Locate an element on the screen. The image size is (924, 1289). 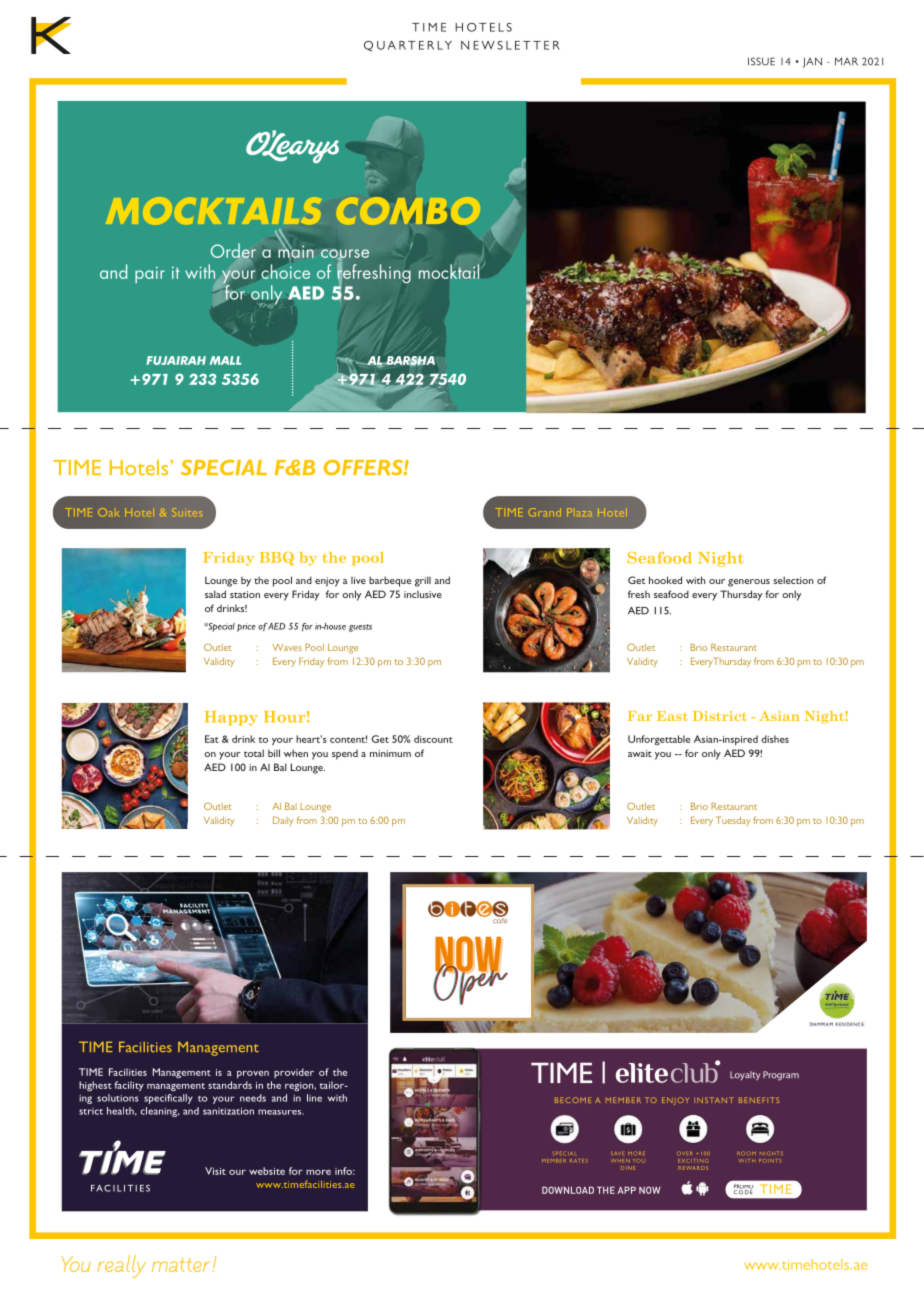
inclusive is located at coordinates (423, 594).
